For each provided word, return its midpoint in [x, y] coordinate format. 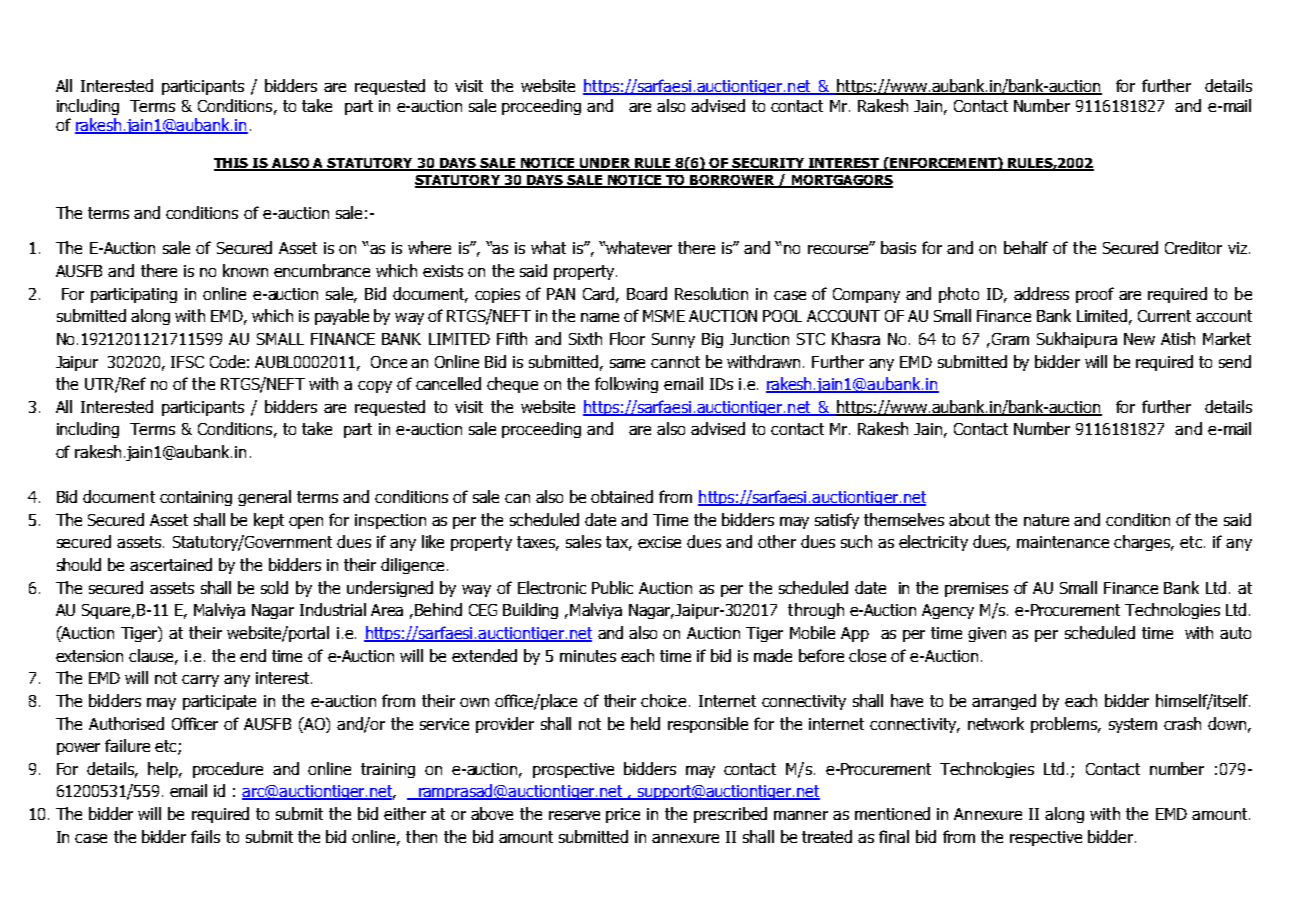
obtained [622, 496]
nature [1046, 520]
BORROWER [733, 181]
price [623, 815]
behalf [1026, 247]
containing [196, 498]
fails [205, 836]
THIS [232, 164]
